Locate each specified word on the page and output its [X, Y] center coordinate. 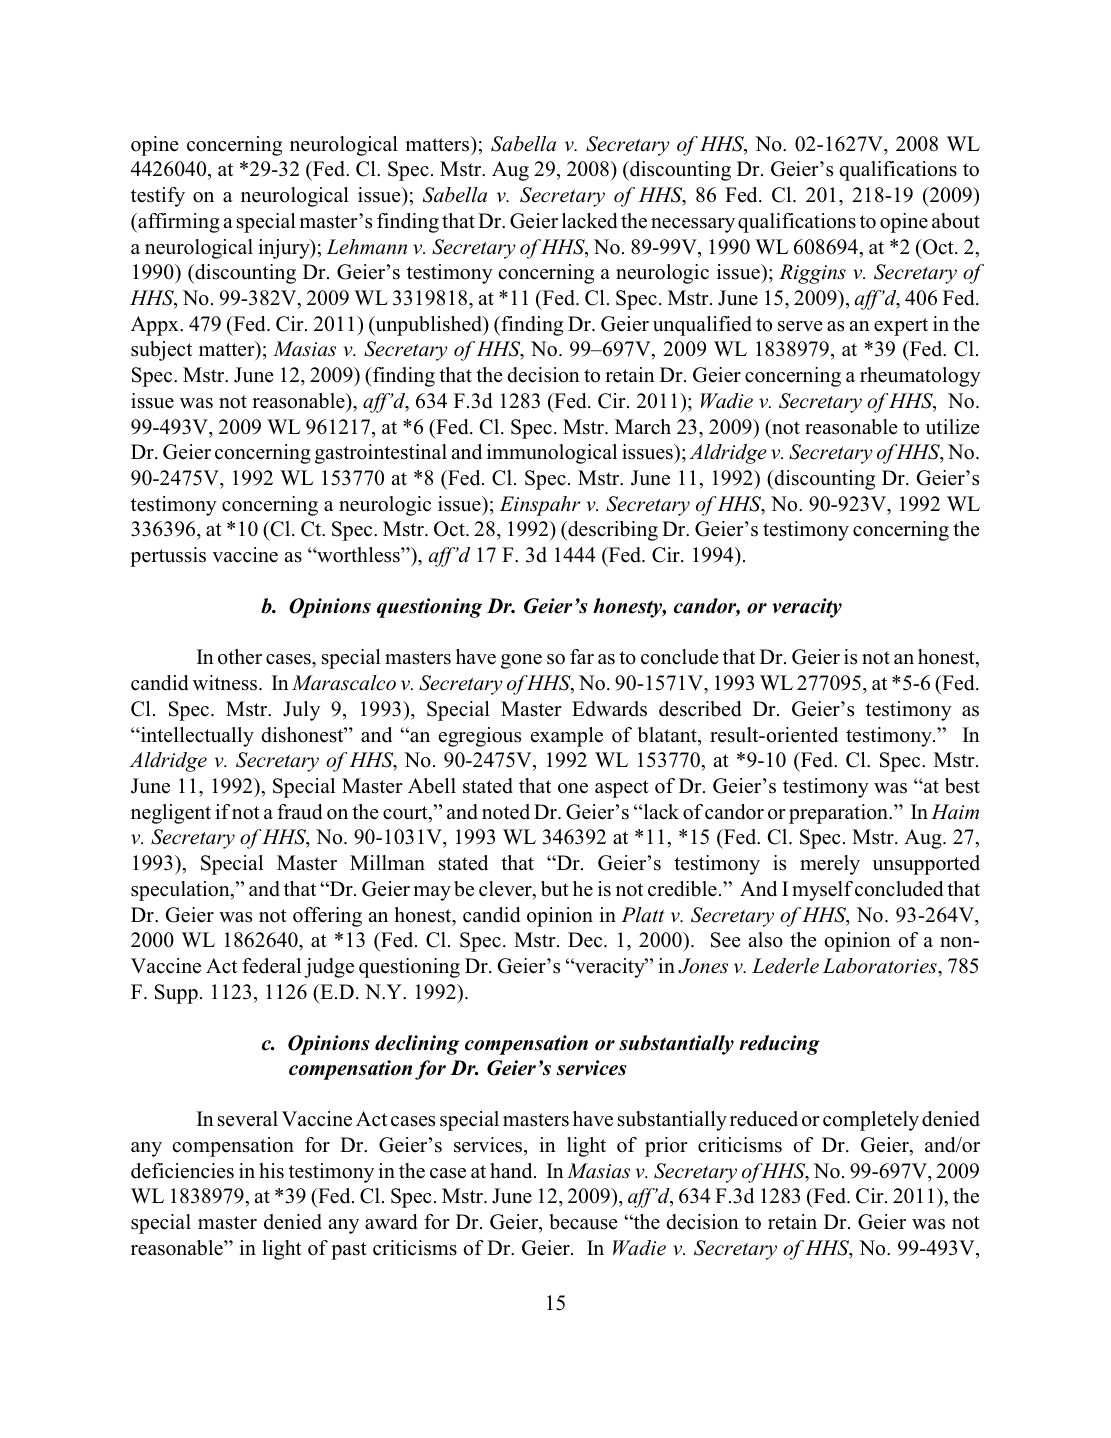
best [962, 786]
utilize [952, 427]
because [583, 1222]
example [567, 737]
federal [271, 966]
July [301, 711]
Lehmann [366, 247]
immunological [552, 454]
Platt [642, 915]
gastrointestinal [381, 454]
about [956, 221]
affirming [178, 223]
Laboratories [881, 966]
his [271, 1171]
